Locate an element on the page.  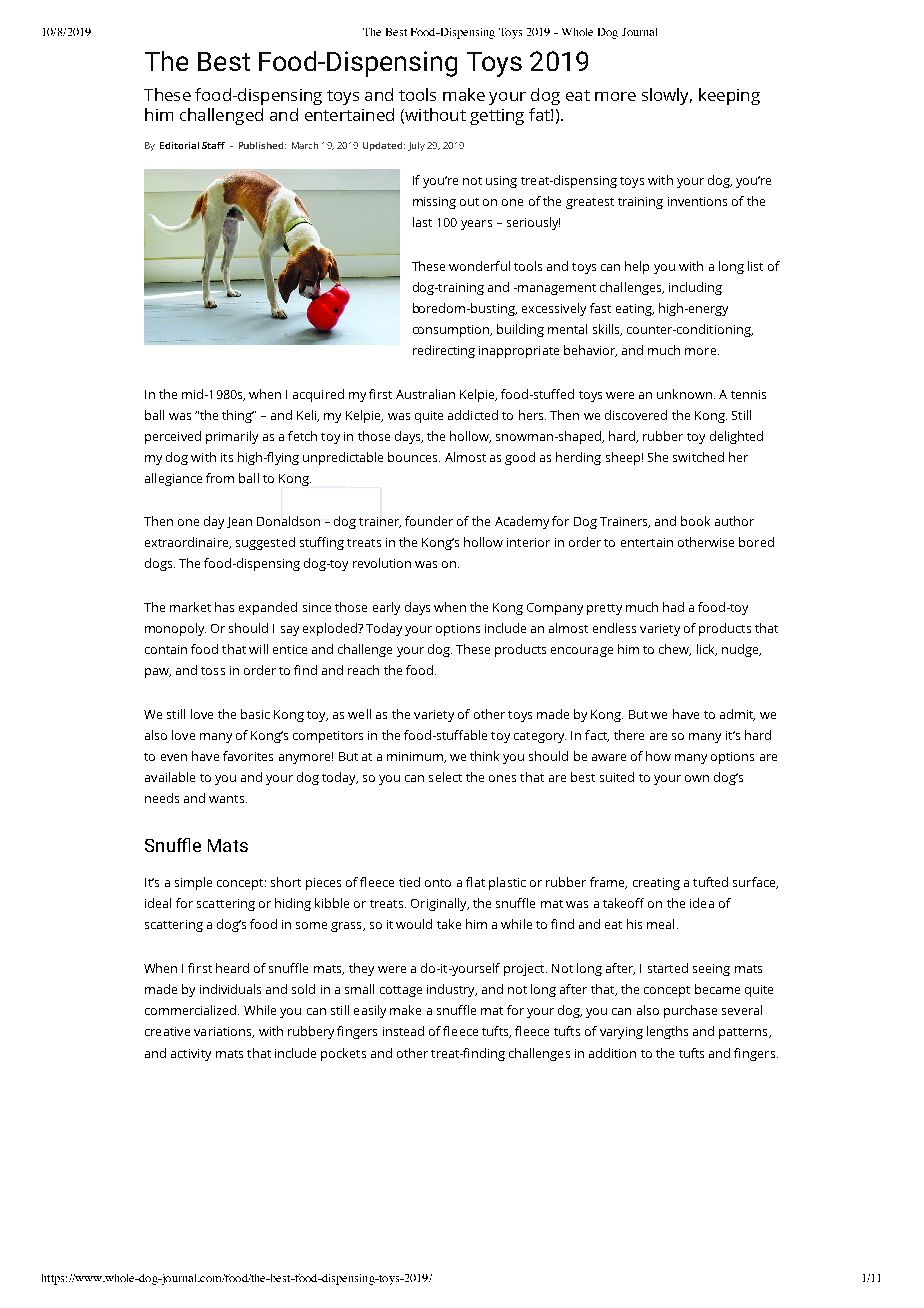
getting is located at coordinates (497, 117).
